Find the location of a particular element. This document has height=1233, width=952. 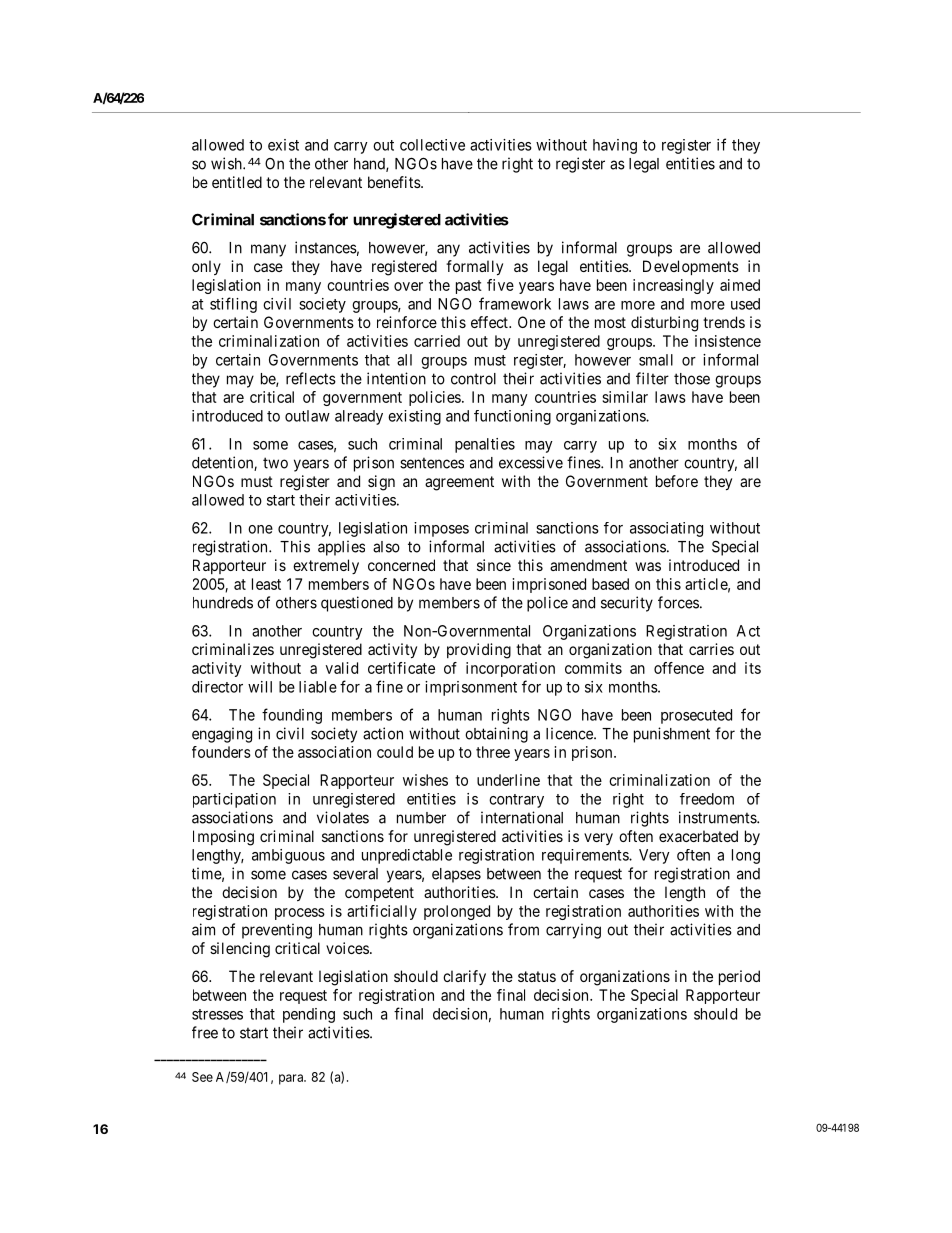

having is located at coordinates (615, 146).
